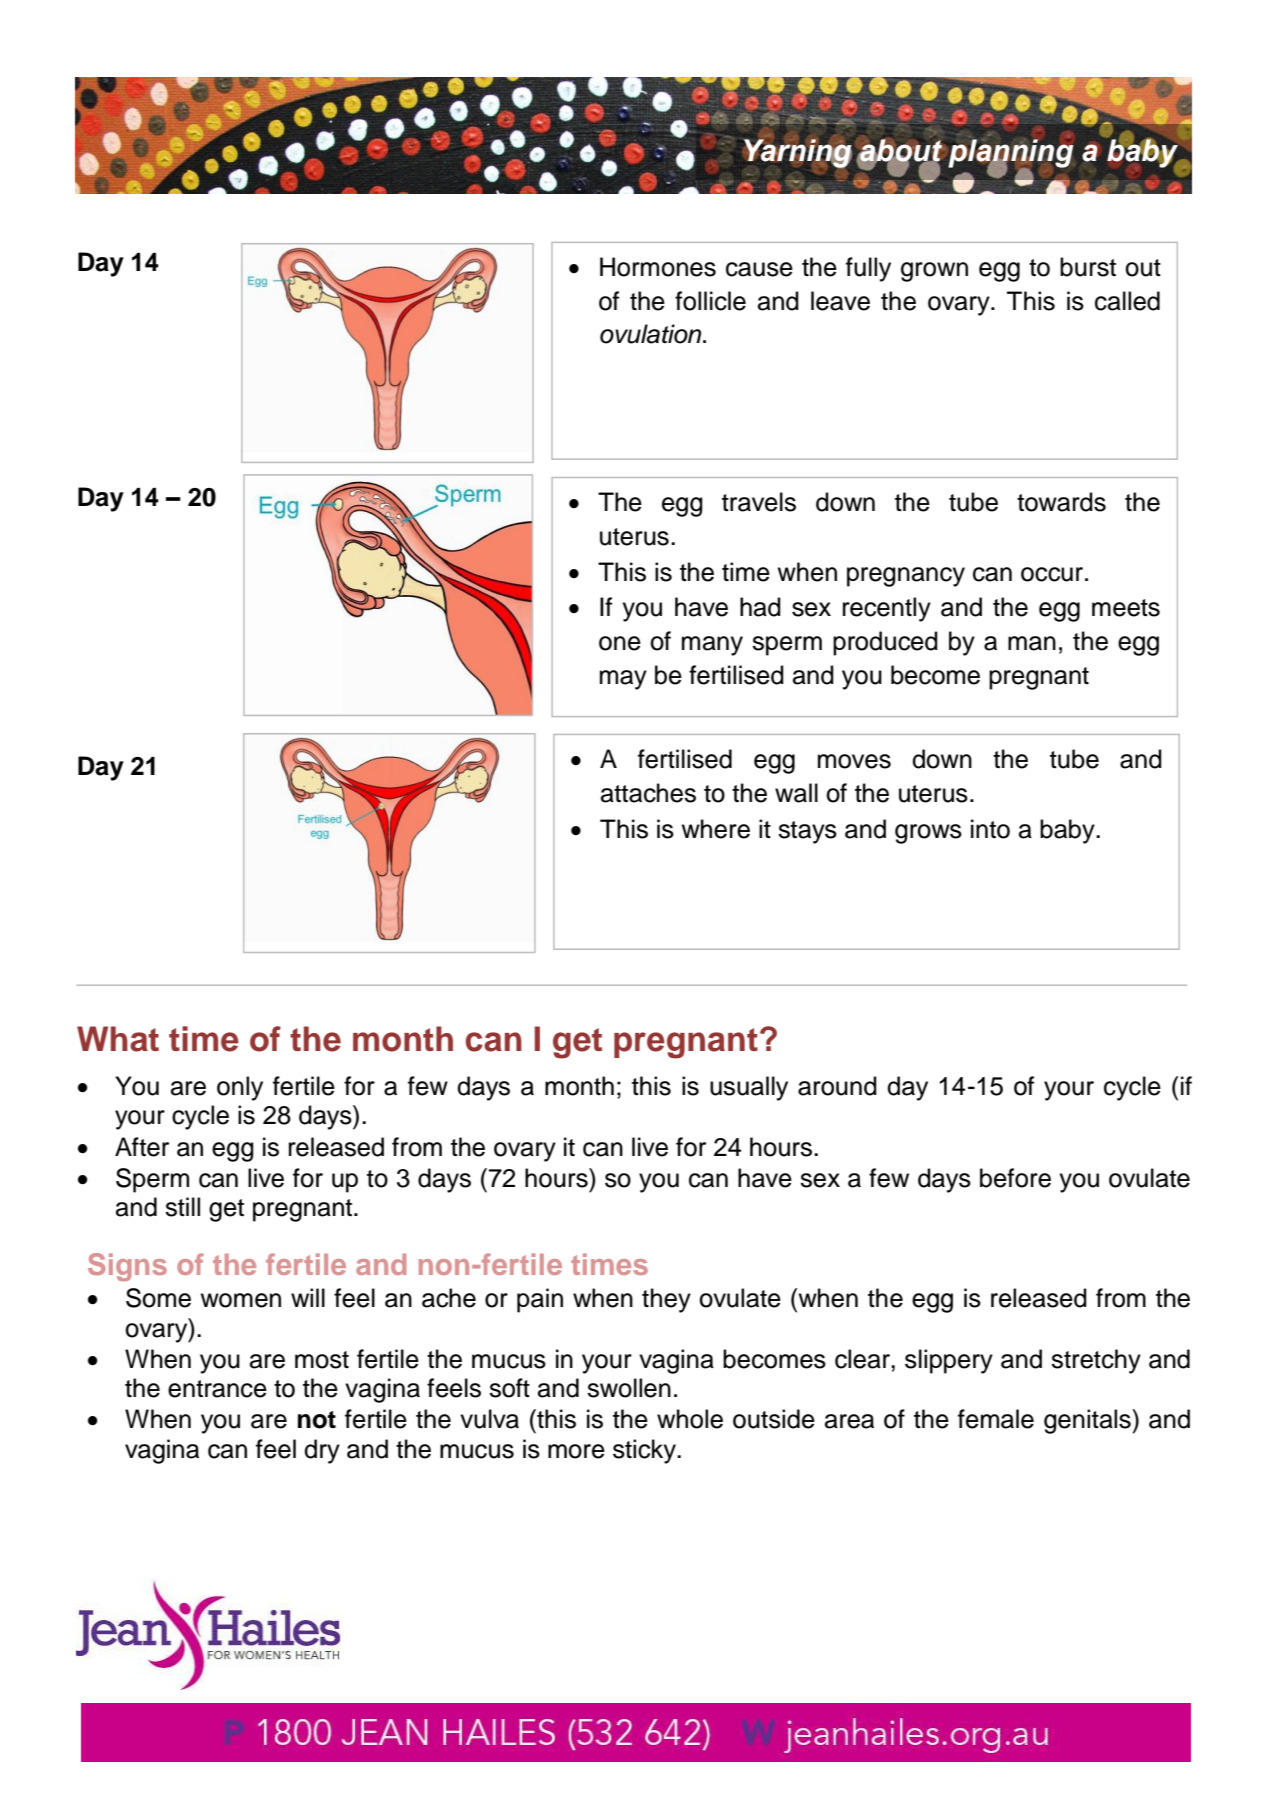 The width and height of the page is (1269, 1794). Describe the element at coordinates (629, 1388) in the page. I see `swollen` at that location.
